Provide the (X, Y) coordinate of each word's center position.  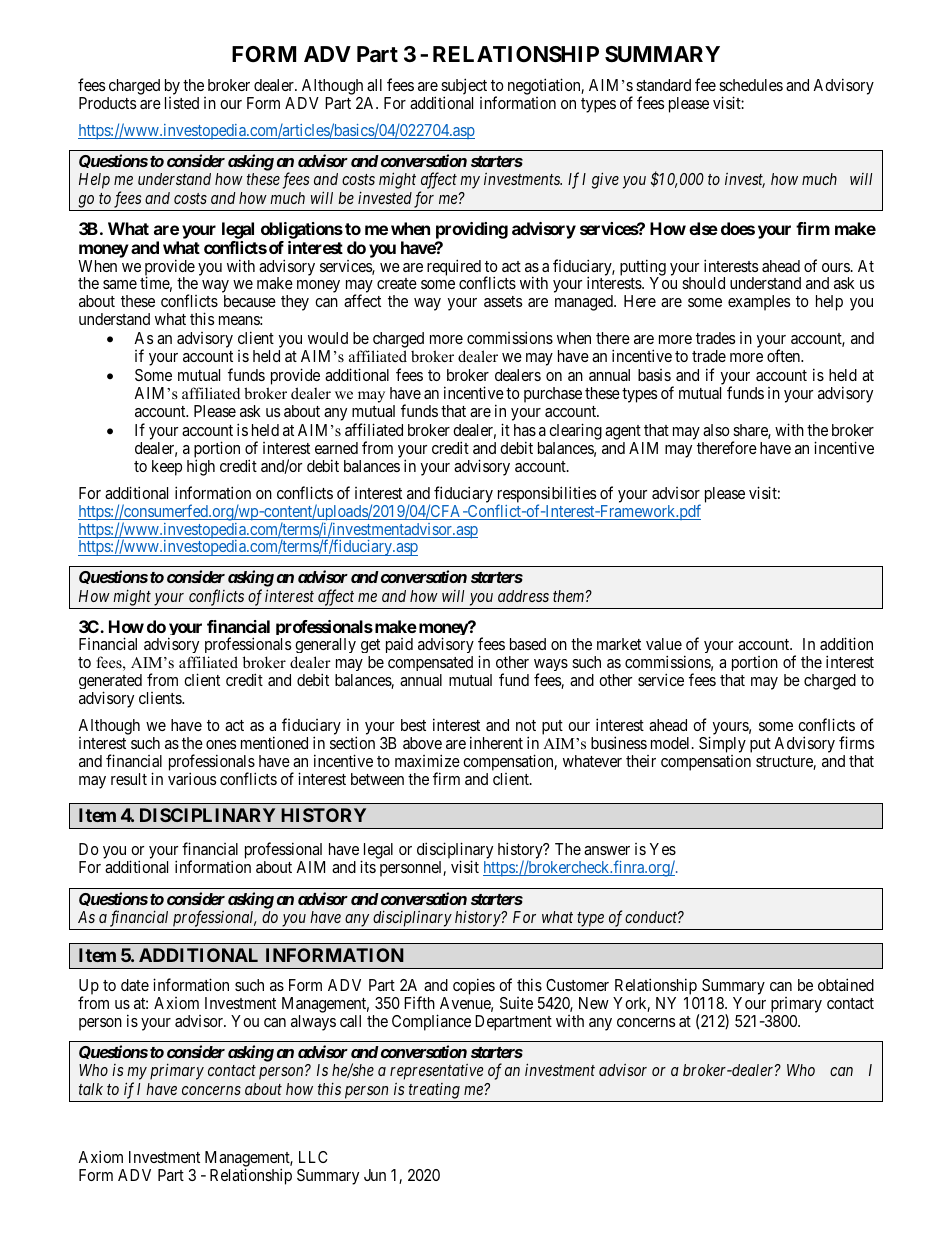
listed (182, 103)
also (716, 430)
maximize (427, 760)
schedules (751, 85)
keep (167, 468)
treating (434, 1092)
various (192, 778)
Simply (722, 746)
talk (91, 1089)
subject (464, 87)
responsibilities (547, 495)
